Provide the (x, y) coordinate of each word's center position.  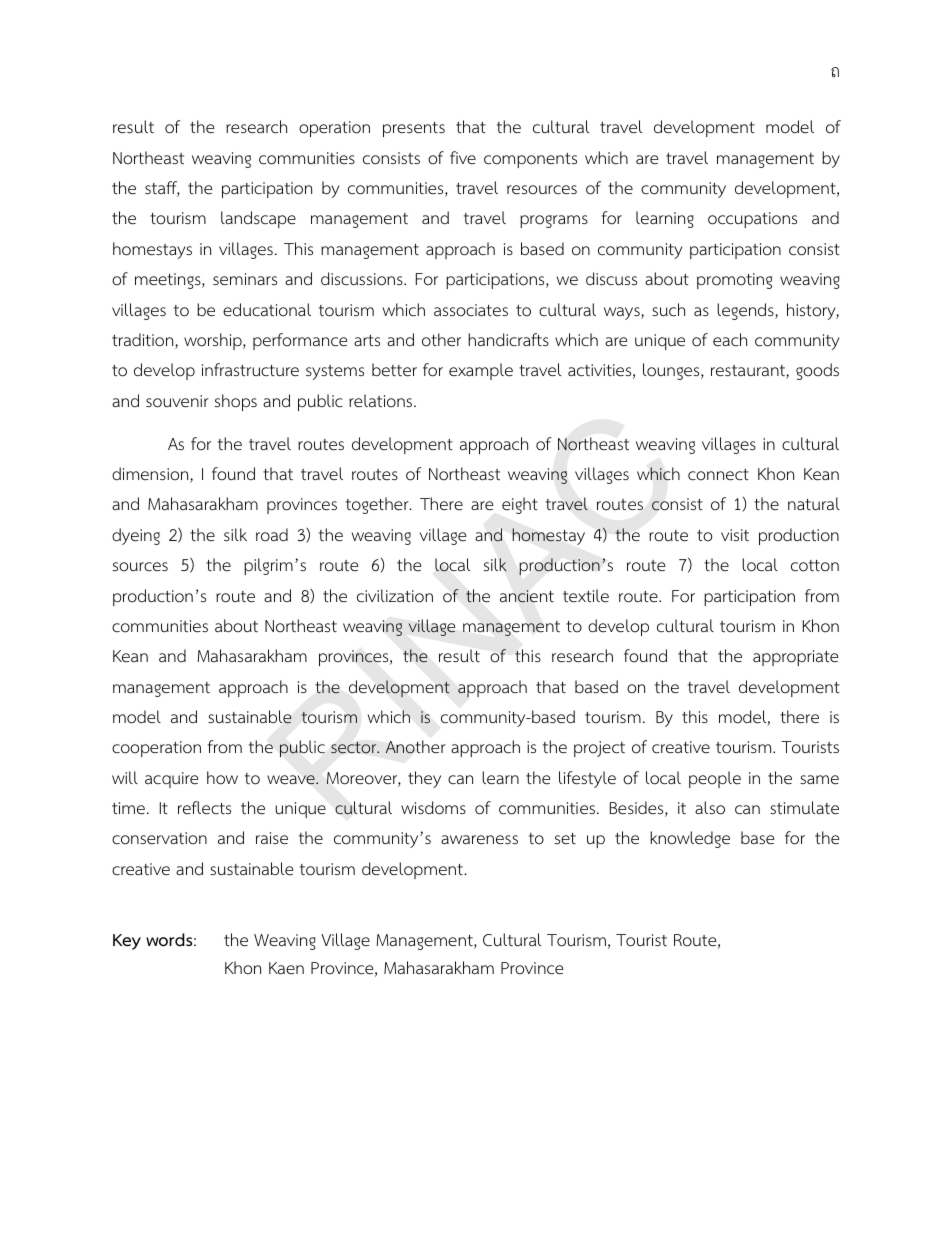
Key (127, 942)
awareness (479, 840)
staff (162, 189)
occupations (752, 220)
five (463, 157)
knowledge (690, 839)
